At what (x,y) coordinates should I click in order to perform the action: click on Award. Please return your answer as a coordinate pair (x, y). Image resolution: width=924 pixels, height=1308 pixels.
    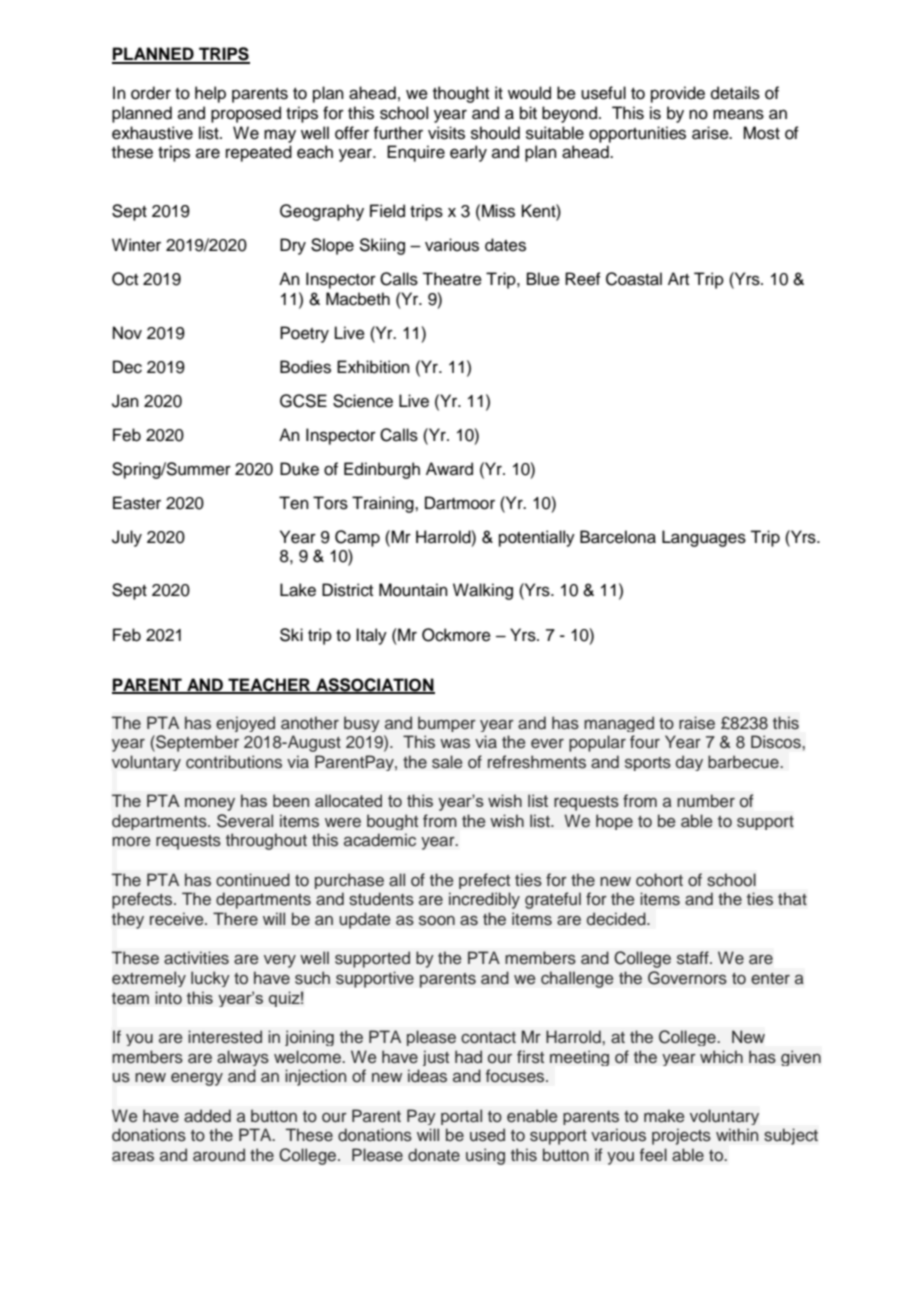
    Looking at the image, I should click on (449, 469).
